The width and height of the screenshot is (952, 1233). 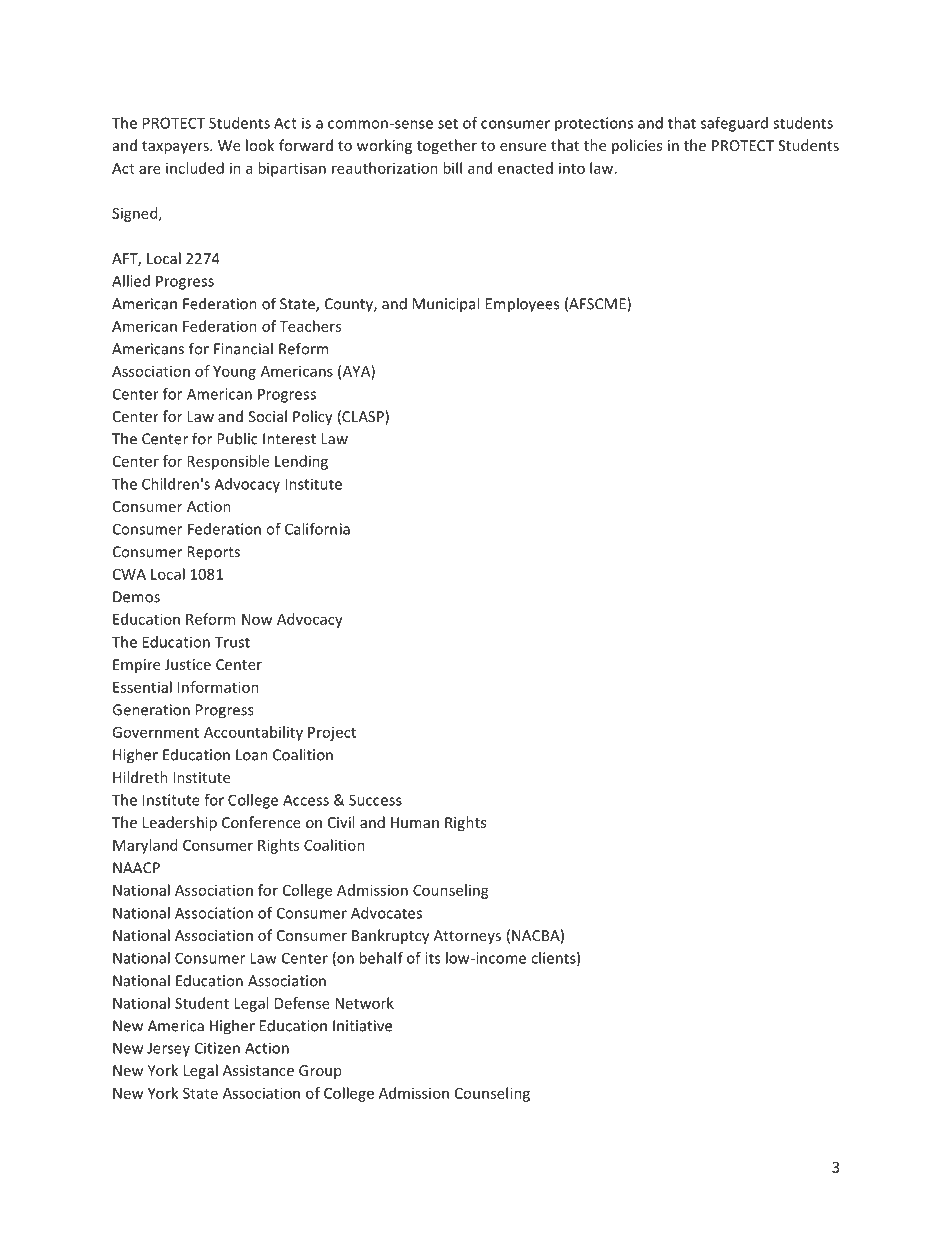 I want to click on Project, so click(x=332, y=734).
